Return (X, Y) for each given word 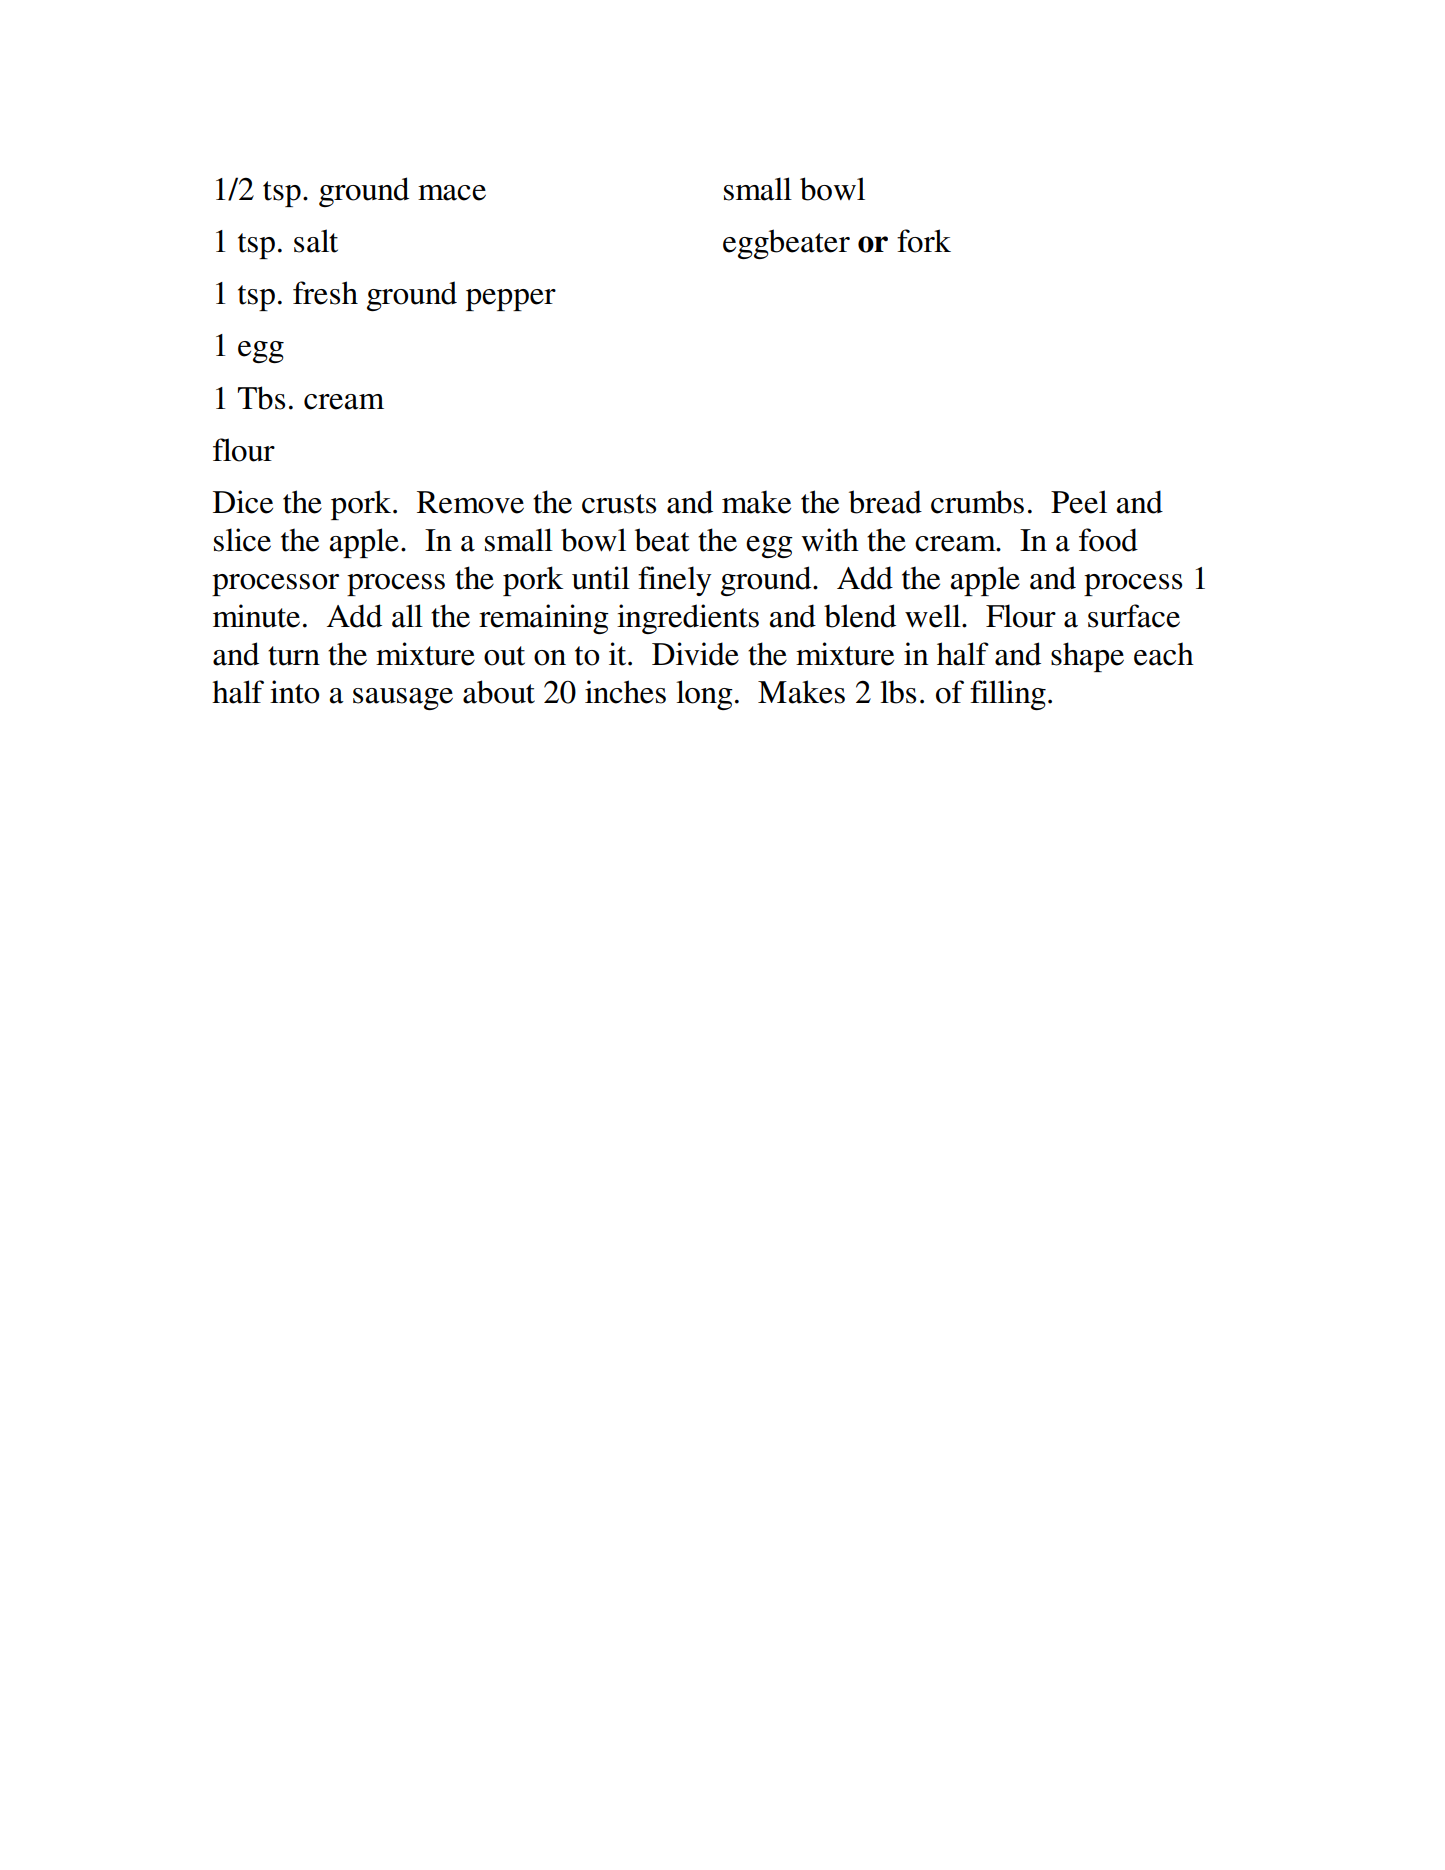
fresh (325, 293)
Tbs (261, 398)
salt (316, 241)
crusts (619, 504)
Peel (1079, 502)
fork (924, 241)
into (295, 692)
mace (452, 193)
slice (242, 540)
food (1108, 540)
